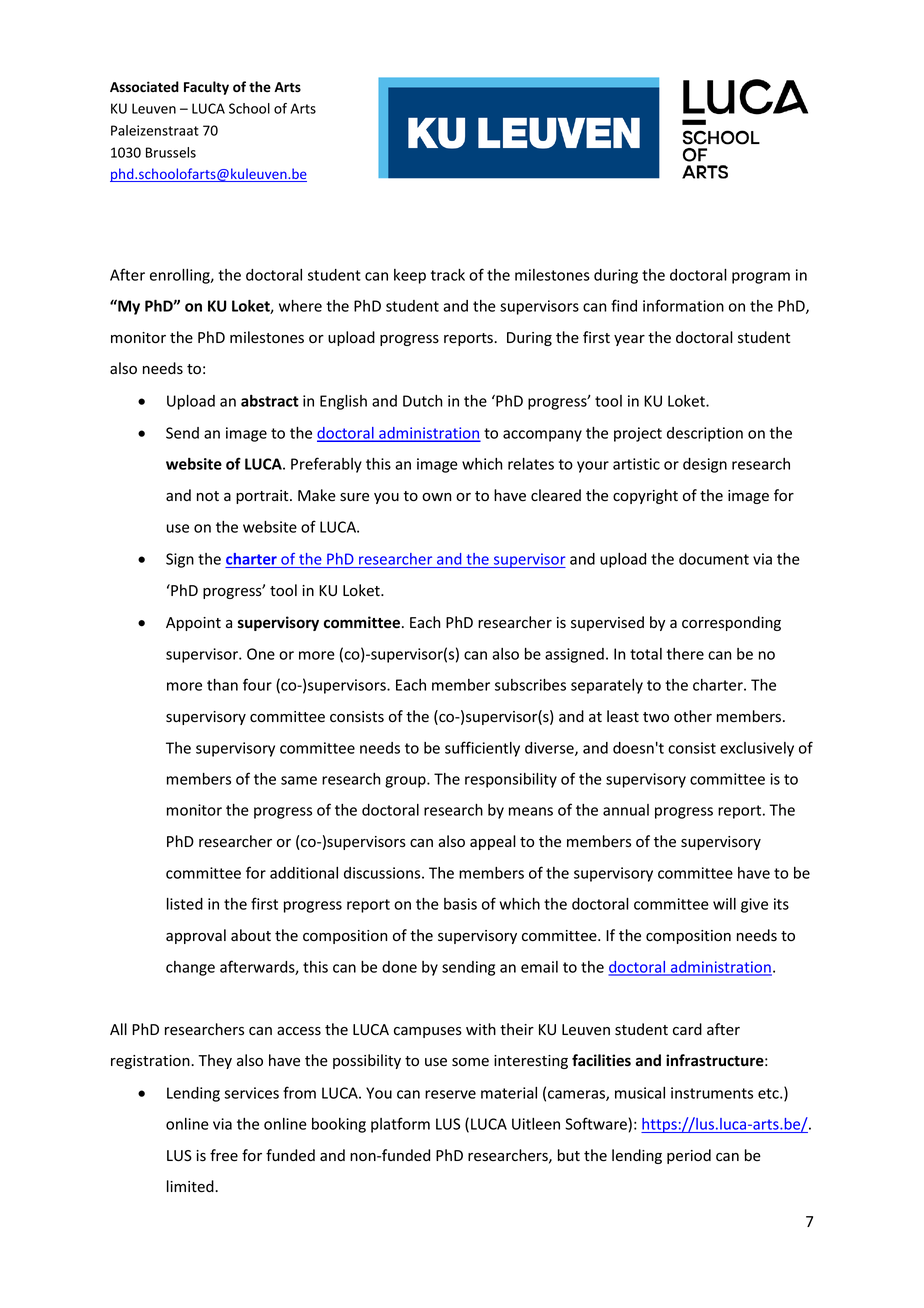 The height and width of the screenshot is (1308, 924). What do you see at coordinates (185, 904) in the screenshot?
I see `listed` at bounding box center [185, 904].
